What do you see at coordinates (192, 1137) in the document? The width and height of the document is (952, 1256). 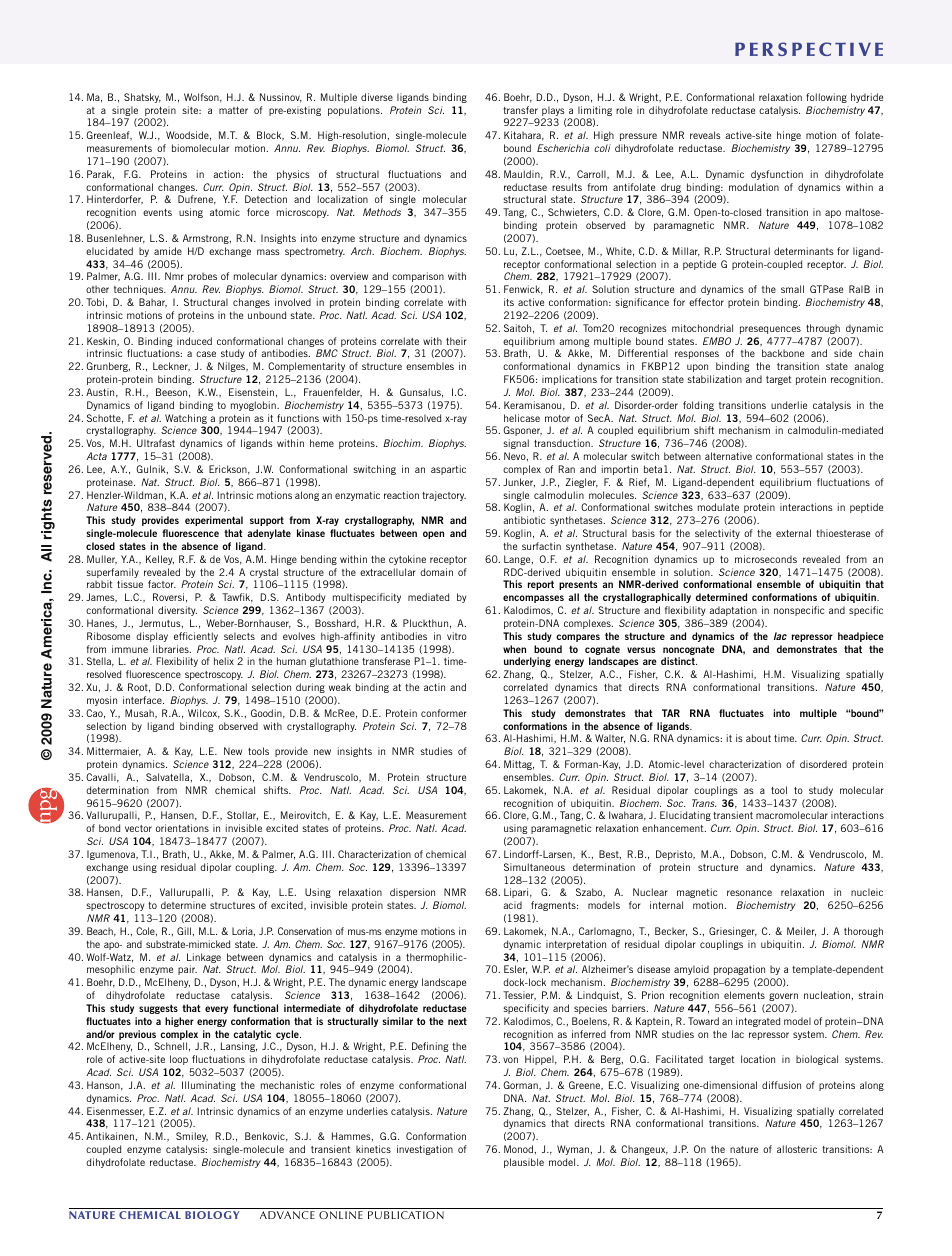 I see `Smiley` at bounding box center [192, 1137].
